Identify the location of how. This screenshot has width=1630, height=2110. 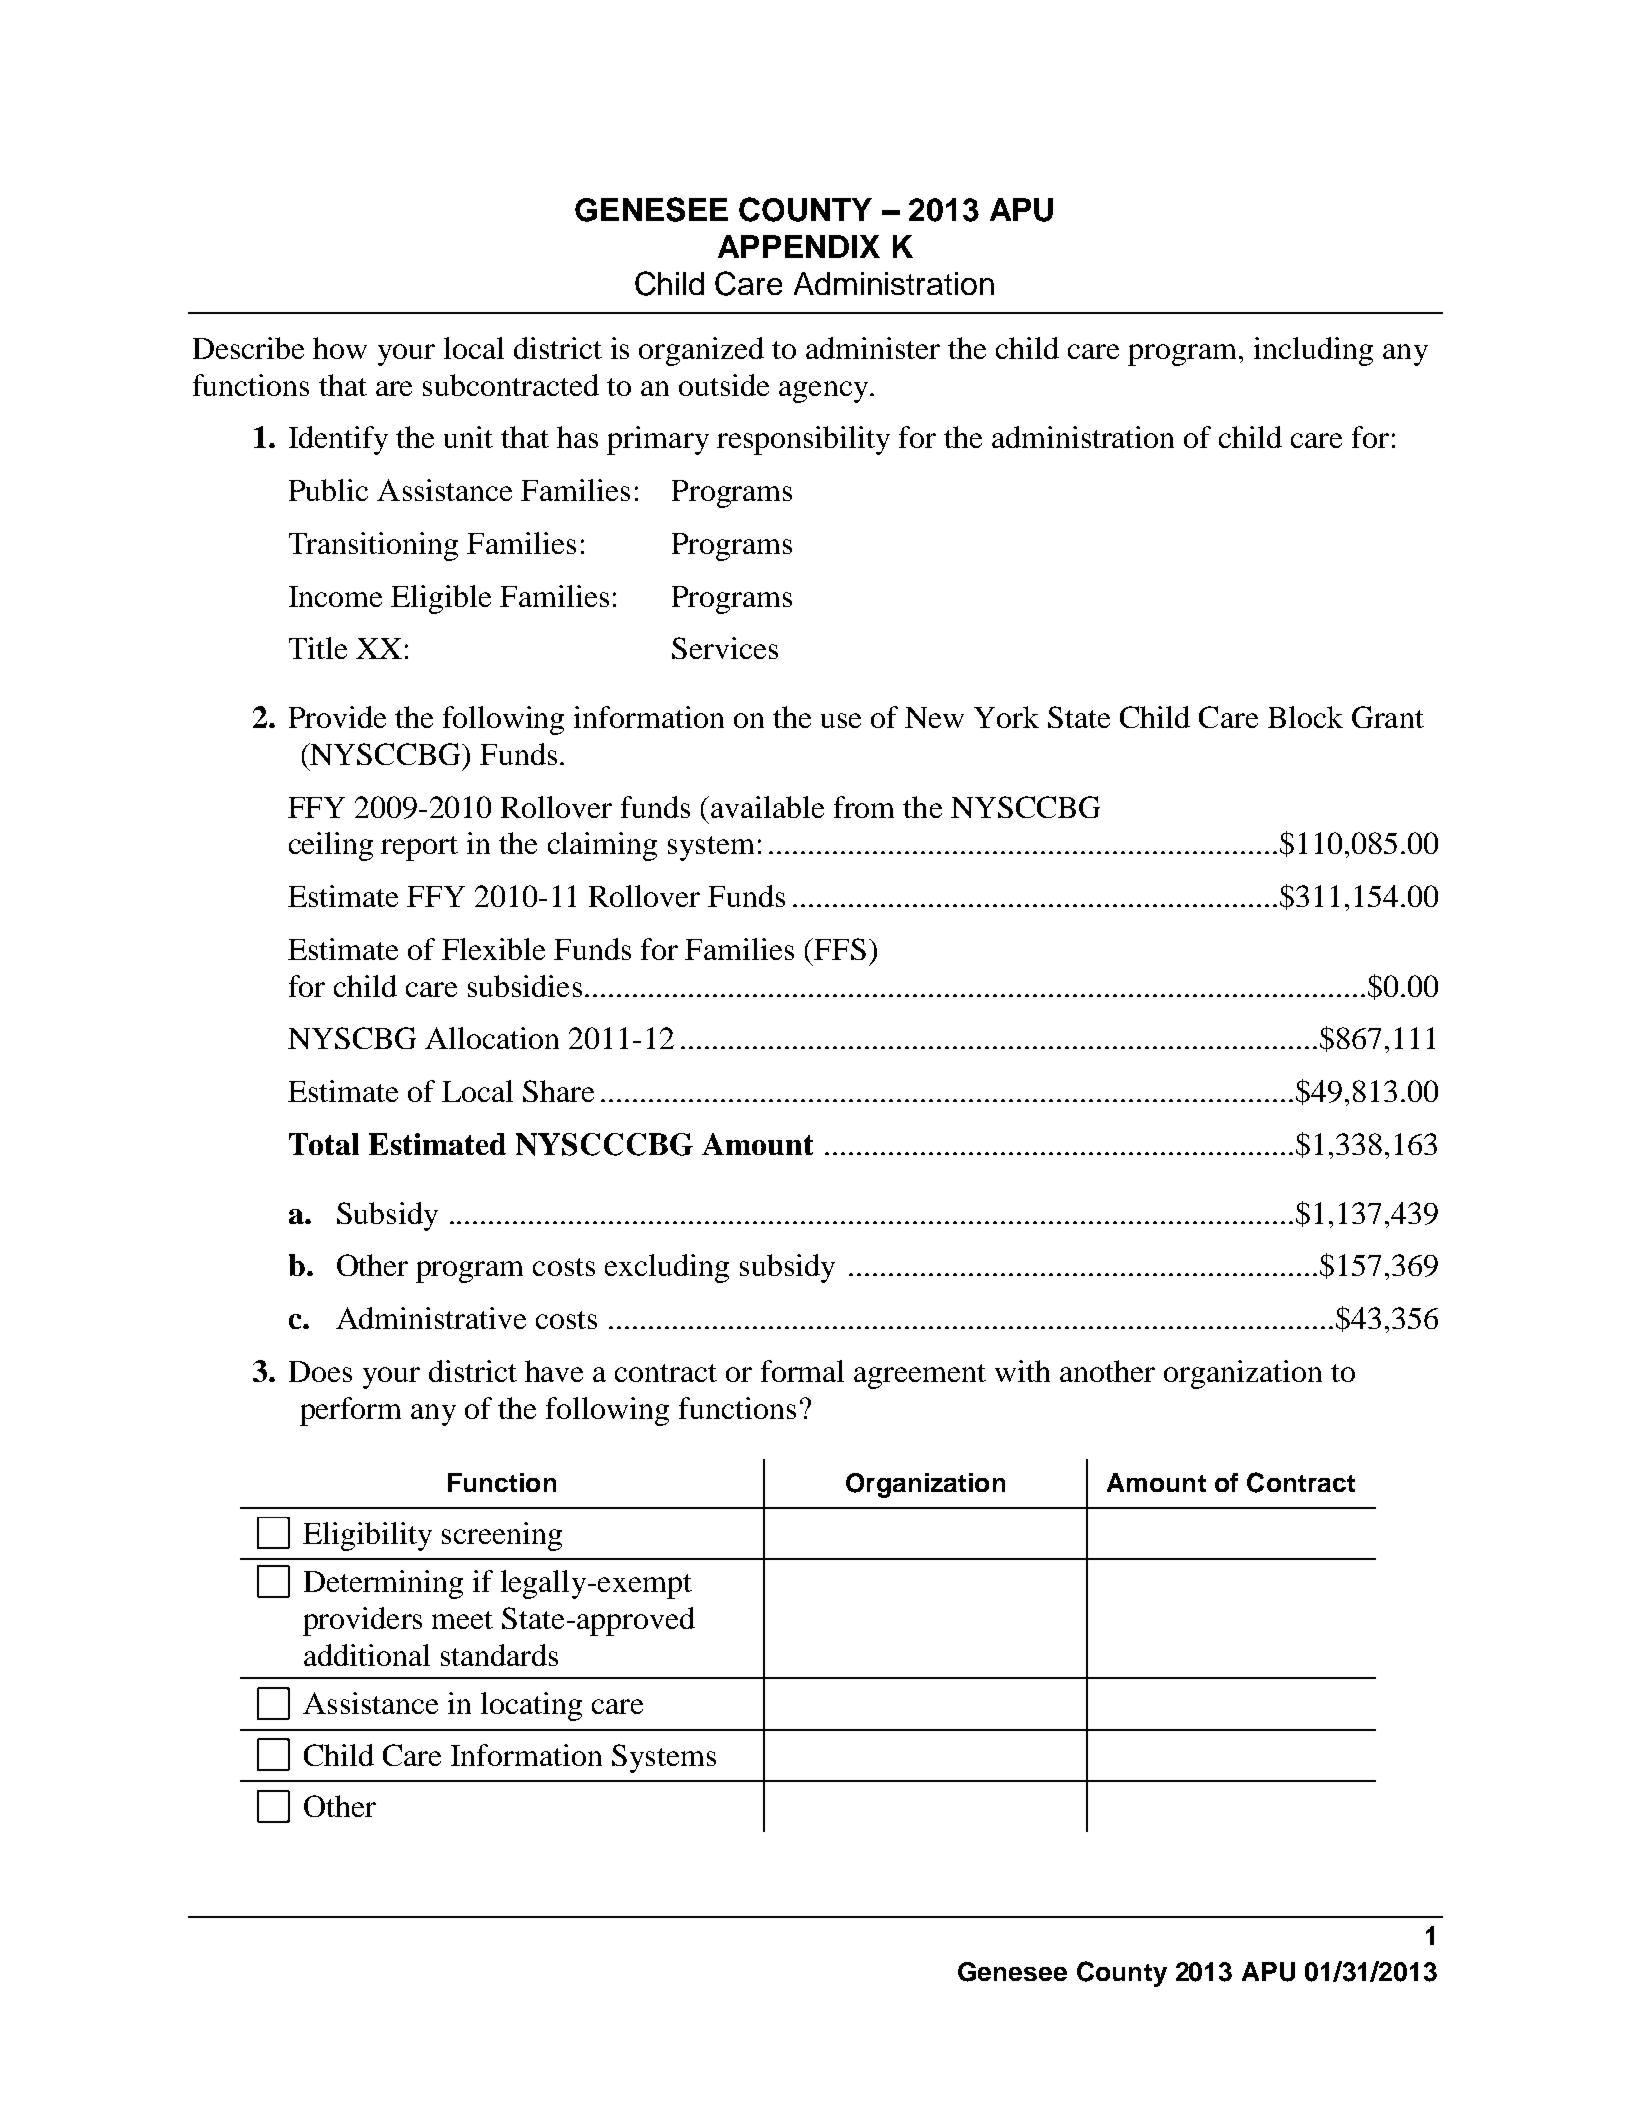
(340, 348).
